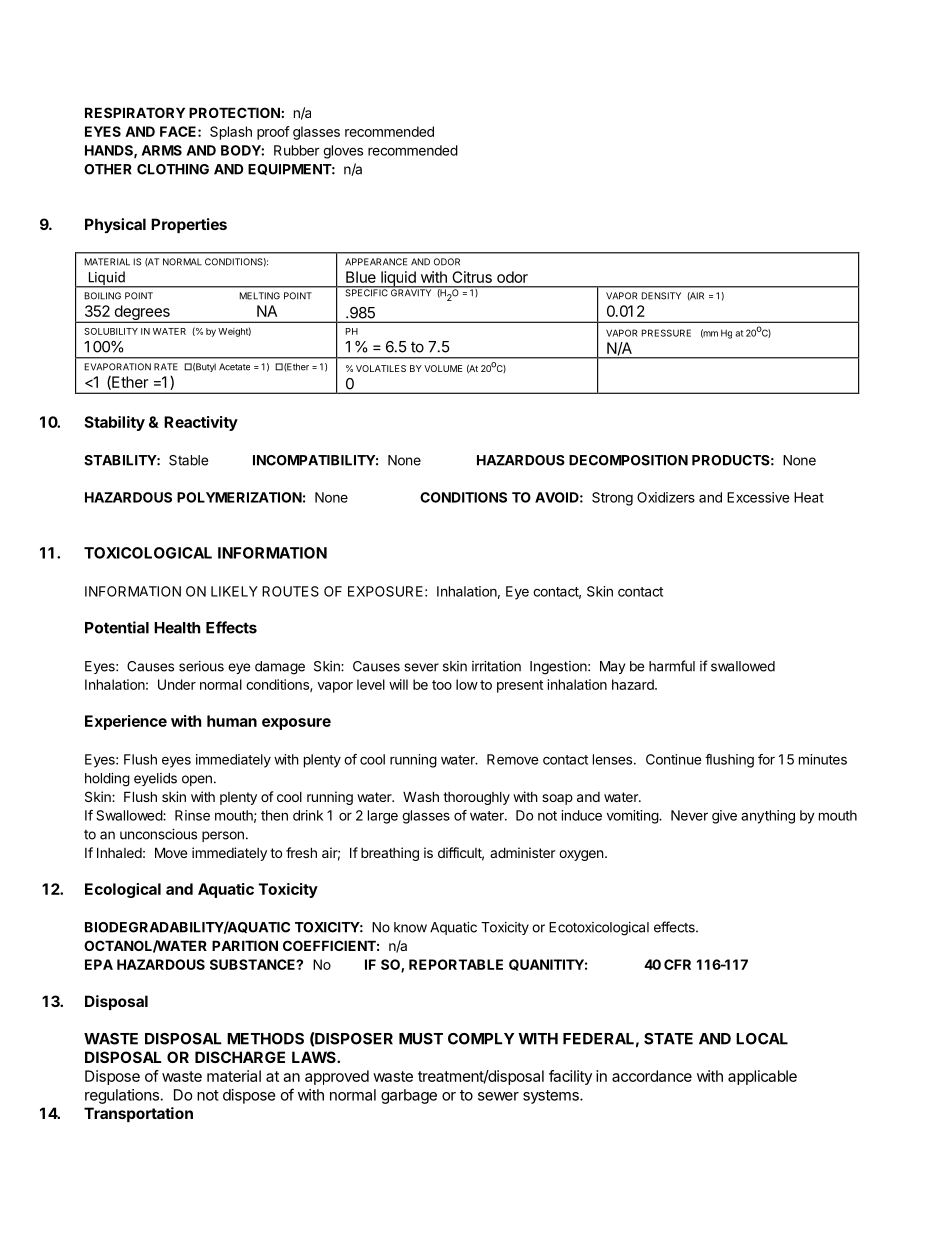 The image size is (952, 1233). Describe the element at coordinates (162, 150) in the screenshot. I see `ARMS` at that location.
